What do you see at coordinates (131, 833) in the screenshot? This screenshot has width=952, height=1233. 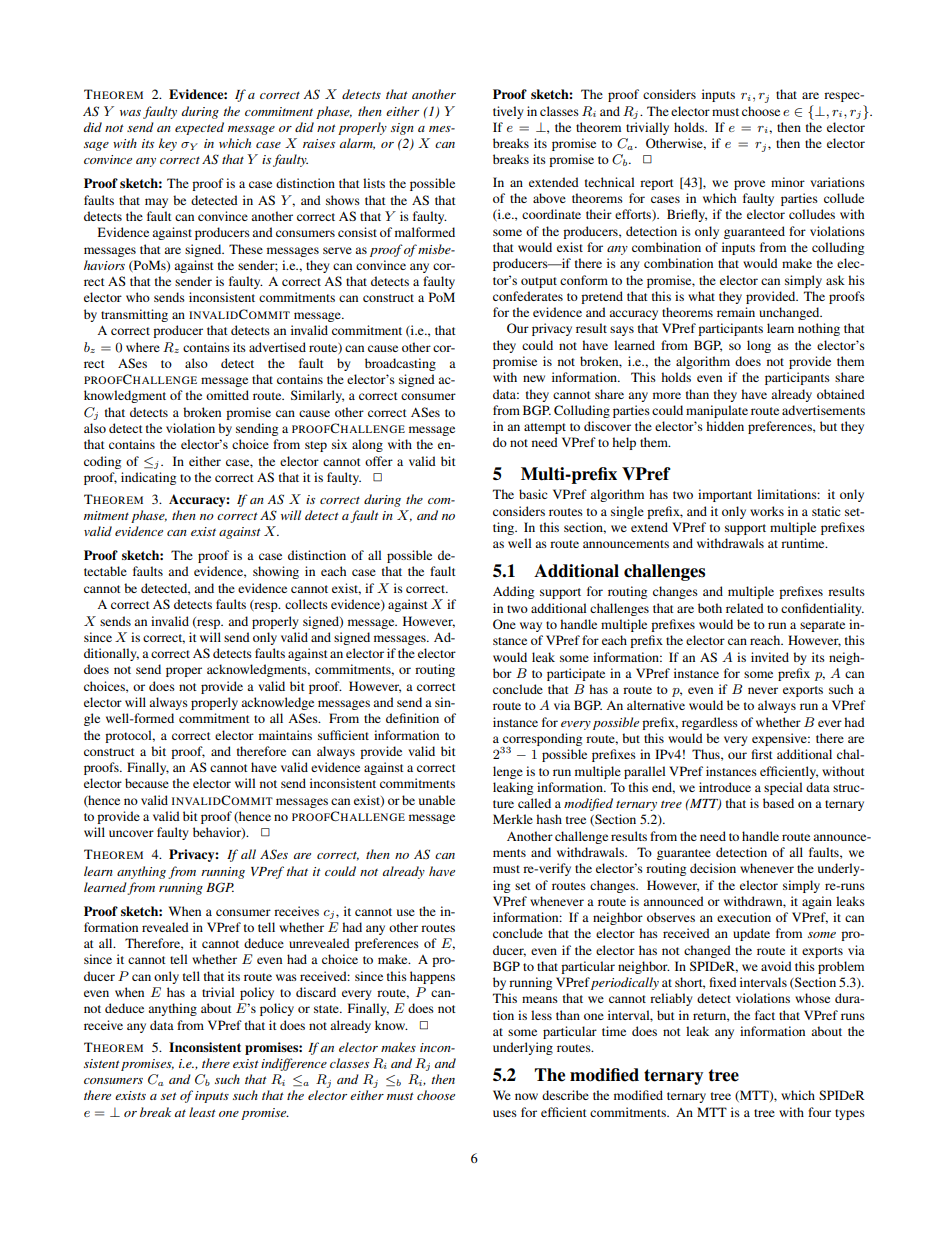 I see `uncover` at bounding box center [131, 833].
